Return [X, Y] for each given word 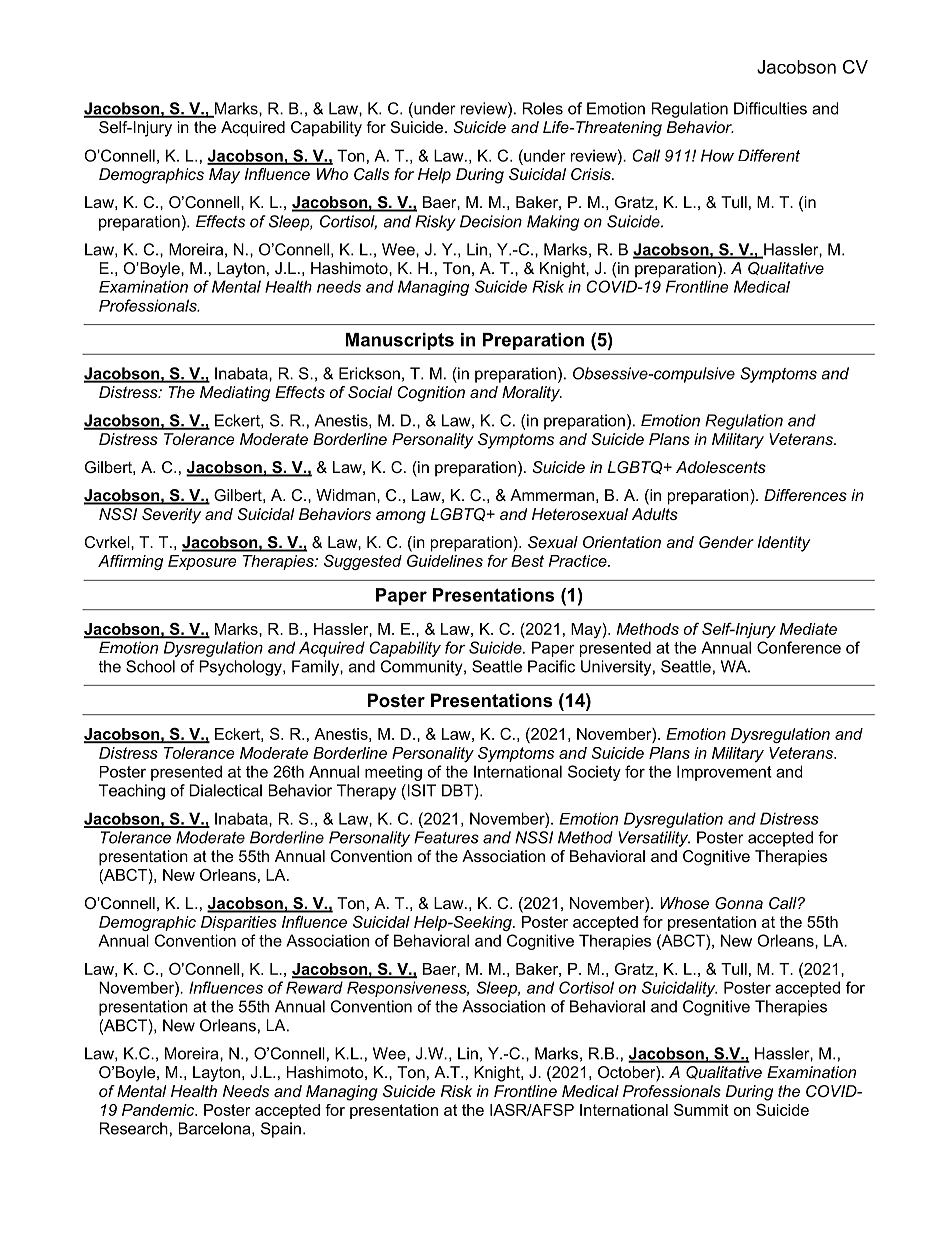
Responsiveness [408, 989]
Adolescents [721, 467]
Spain [281, 1130]
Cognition [431, 394]
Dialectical [225, 790]
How [717, 155]
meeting [393, 773]
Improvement [724, 773]
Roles [542, 108]
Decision [491, 221]
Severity [171, 516]
